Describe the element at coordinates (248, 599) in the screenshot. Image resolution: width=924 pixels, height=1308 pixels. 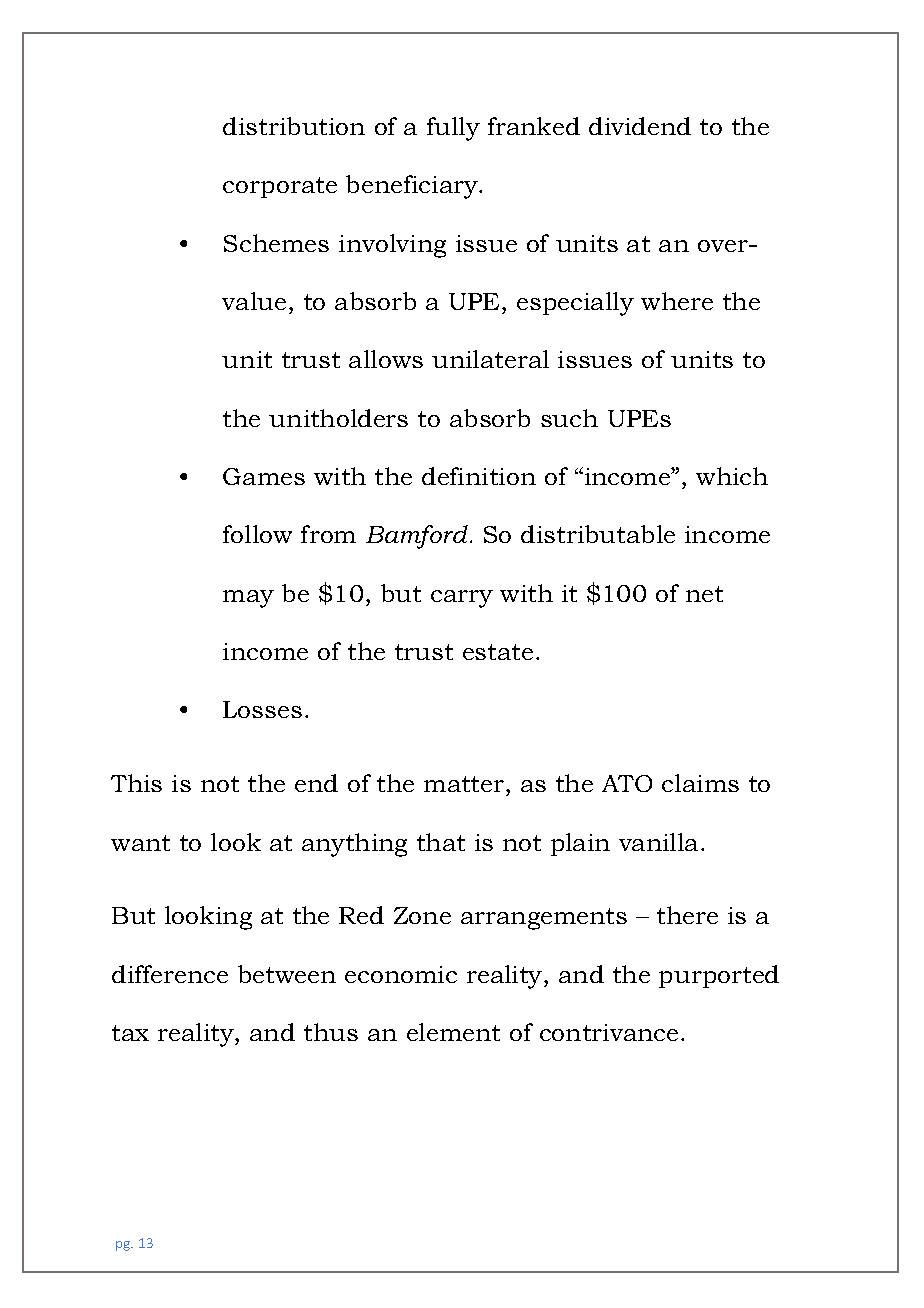
I see `may` at that location.
